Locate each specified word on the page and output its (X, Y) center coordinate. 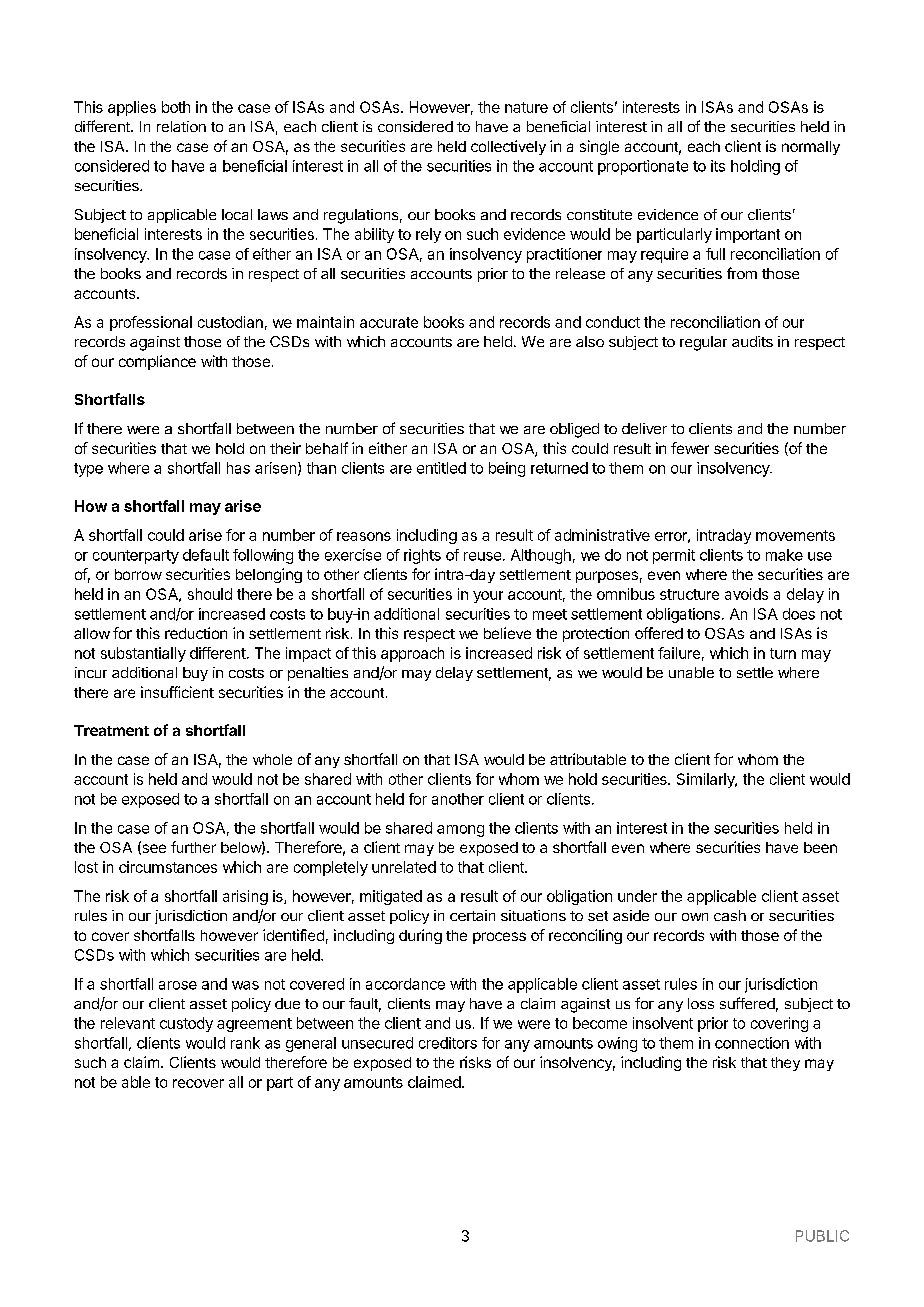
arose (178, 985)
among (460, 831)
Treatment (111, 730)
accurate (389, 322)
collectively (508, 147)
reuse (482, 556)
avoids (746, 594)
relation (181, 126)
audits (752, 341)
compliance (157, 362)
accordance (405, 984)
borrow (138, 574)
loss (701, 1003)
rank (245, 1043)
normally (811, 148)
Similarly (707, 780)
